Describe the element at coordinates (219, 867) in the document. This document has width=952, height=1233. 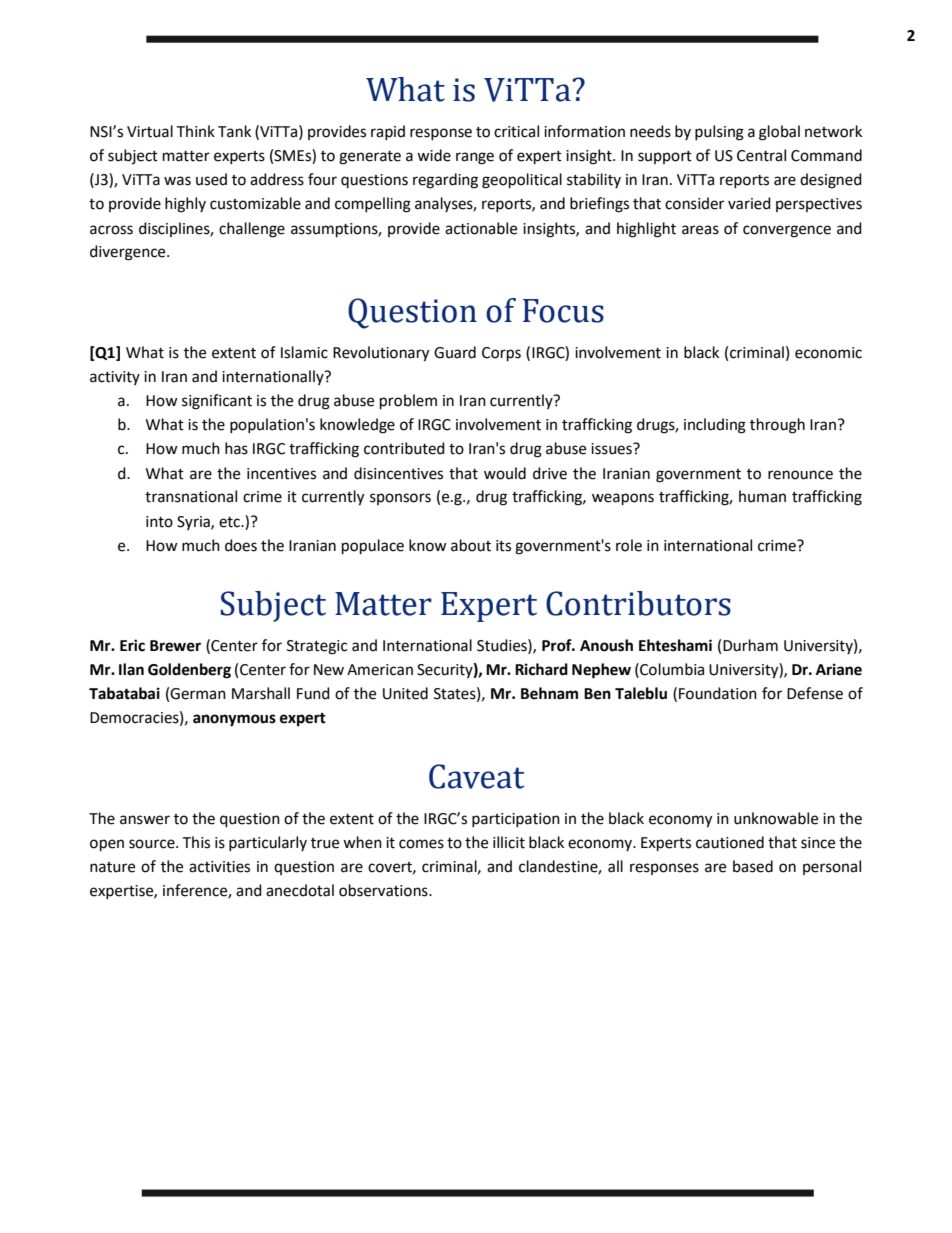
I see `activities` at that location.
